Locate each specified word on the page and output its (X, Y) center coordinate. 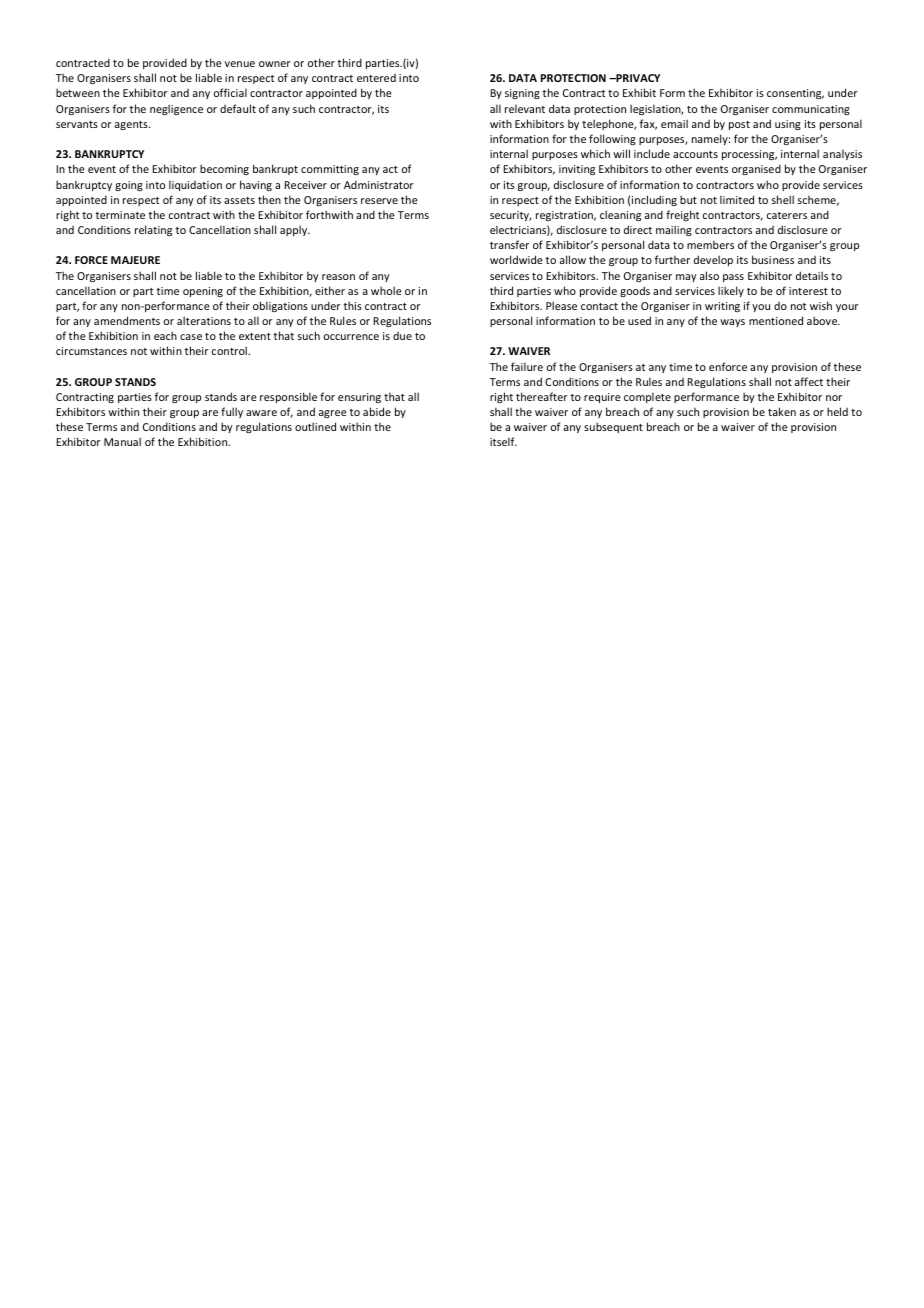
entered (376, 78)
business (773, 259)
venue (240, 64)
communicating (811, 110)
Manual (122, 441)
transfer (509, 244)
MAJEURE (135, 260)
